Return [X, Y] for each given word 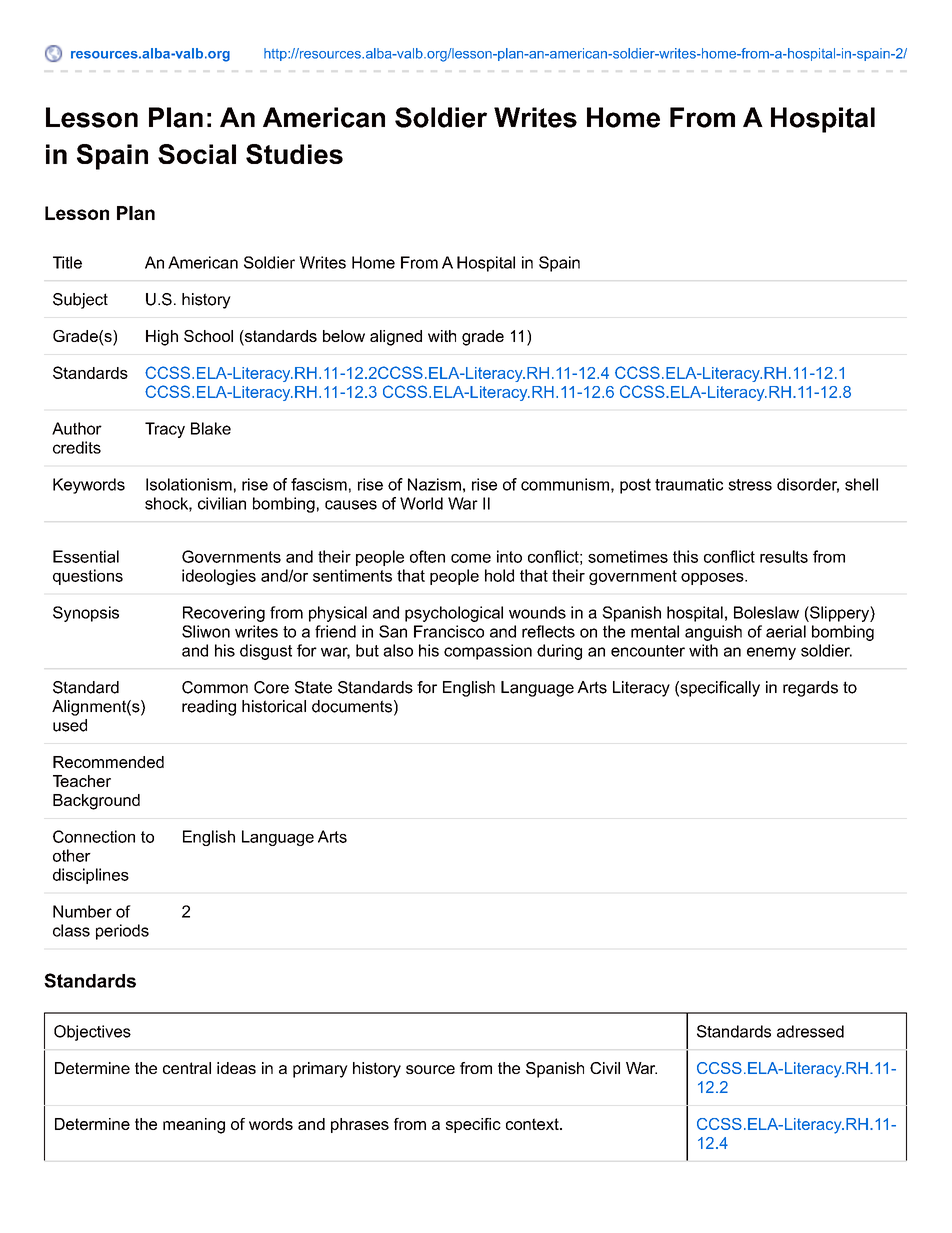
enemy [771, 653]
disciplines [91, 876]
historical [274, 706]
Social [197, 154]
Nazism [434, 484]
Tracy [165, 430]
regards [810, 689]
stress [750, 485]
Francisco [449, 631]
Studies [294, 154]
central [187, 1068]
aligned [396, 338]
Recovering [224, 614]
